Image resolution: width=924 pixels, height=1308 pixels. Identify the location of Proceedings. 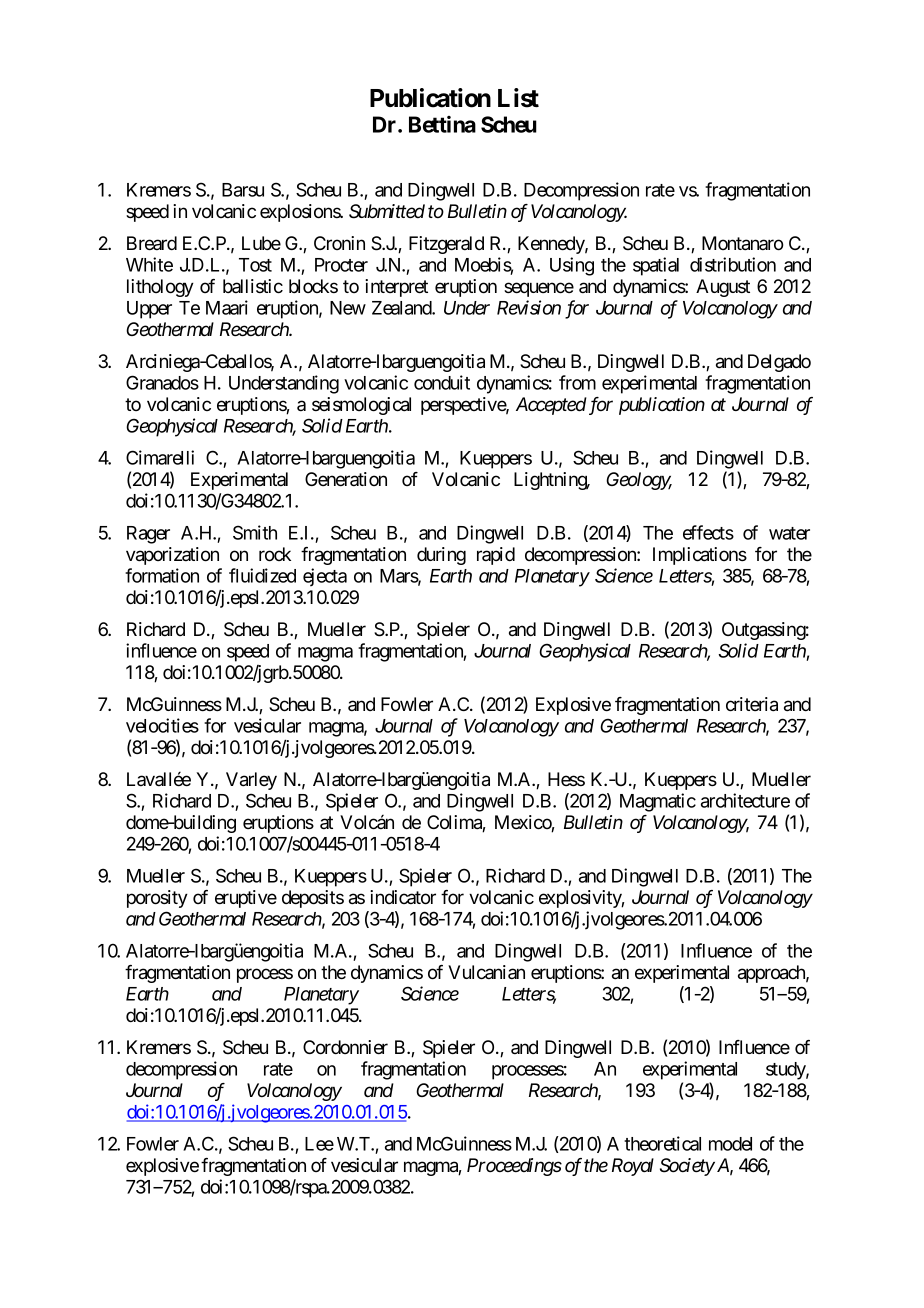
(514, 1167).
